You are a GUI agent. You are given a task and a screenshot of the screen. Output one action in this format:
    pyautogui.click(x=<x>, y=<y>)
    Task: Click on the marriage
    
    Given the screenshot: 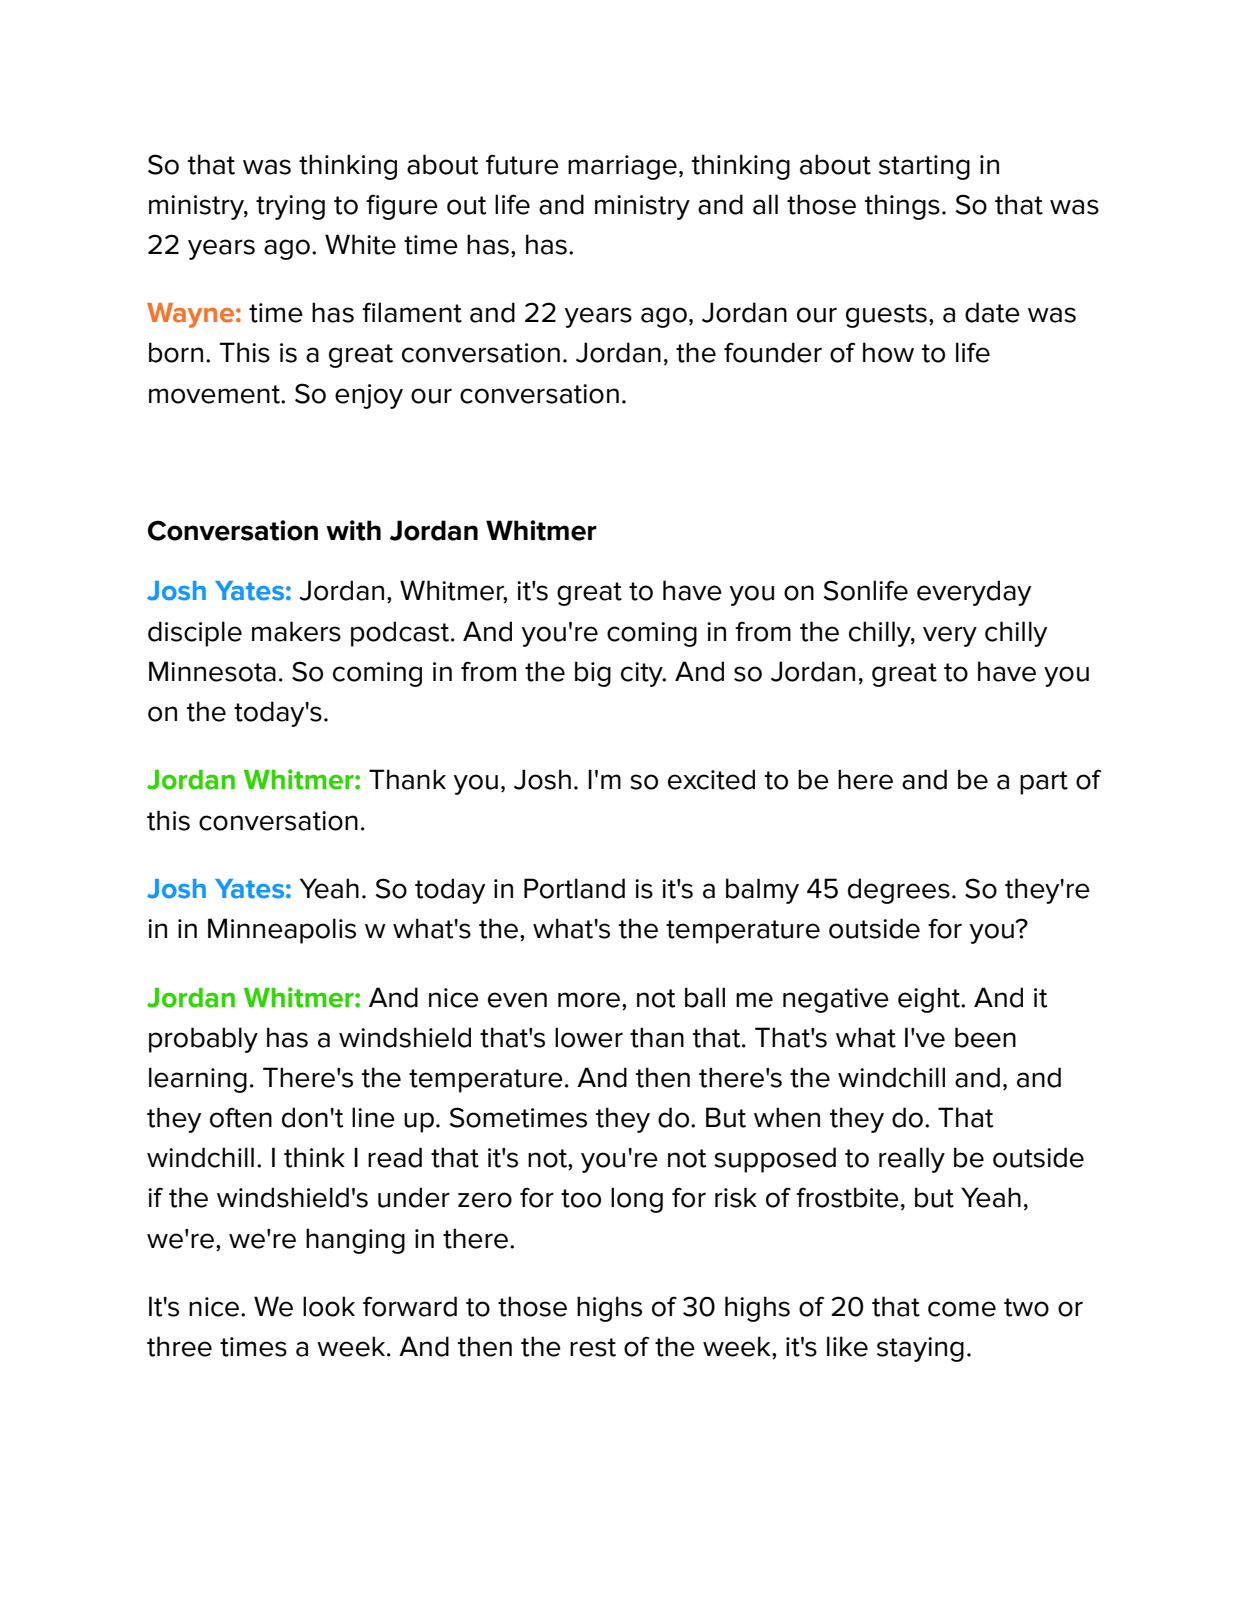 What is the action you would take?
    pyautogui.click(x=622, y=167)
